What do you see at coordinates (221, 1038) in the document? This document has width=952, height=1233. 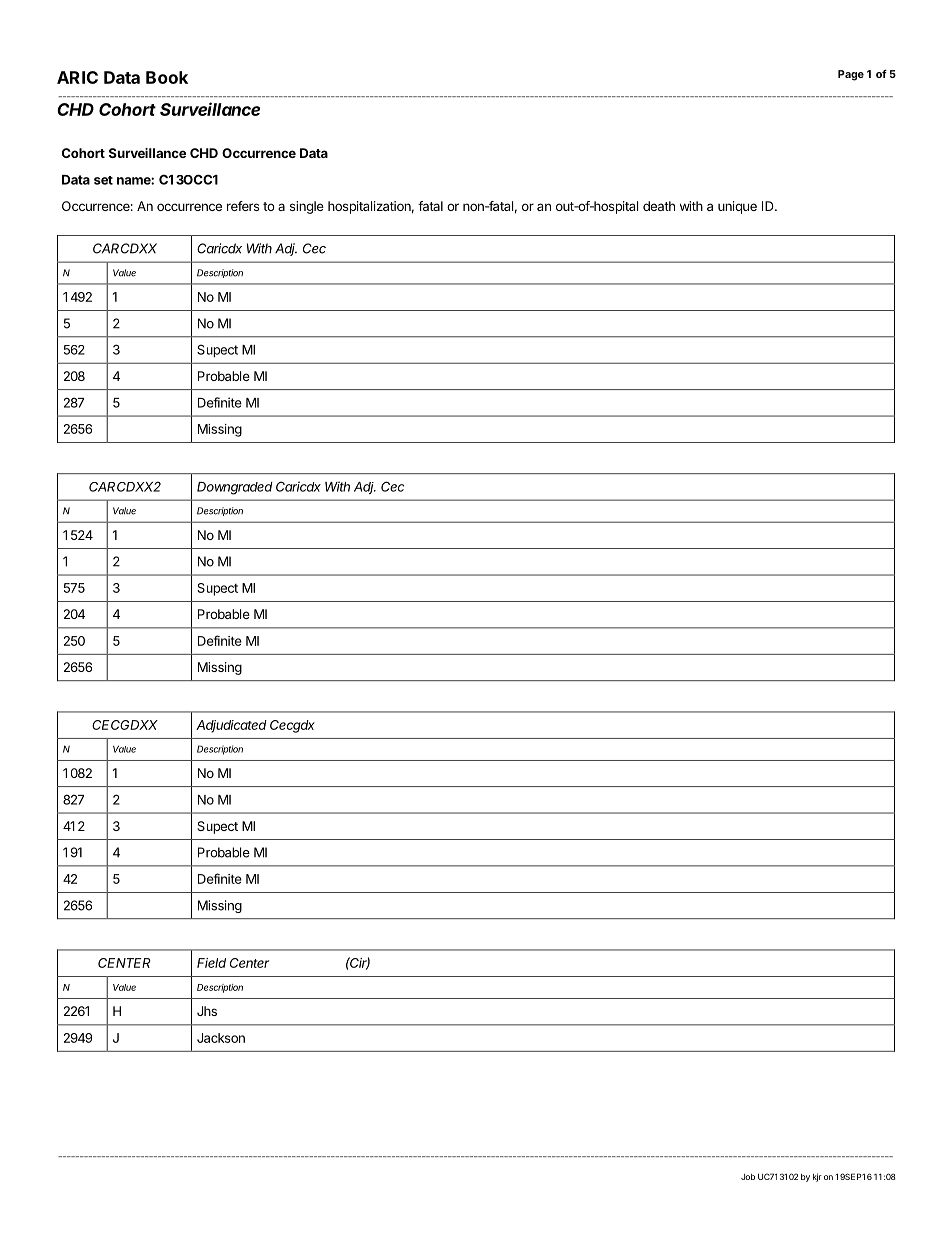 I see `Jackson` at bounding box center [221, 1038].
